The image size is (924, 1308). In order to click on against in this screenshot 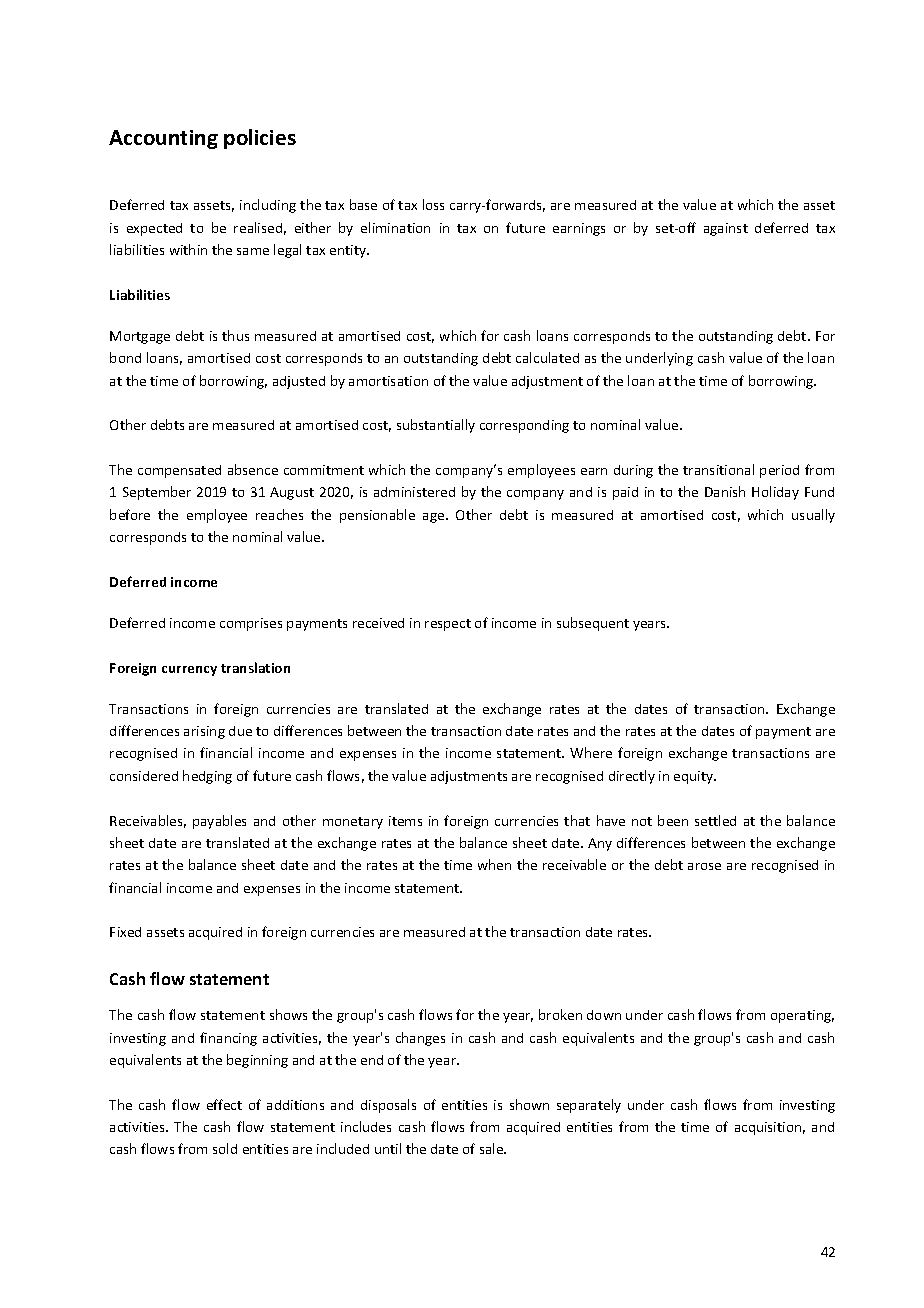, I will do `click(726, 229)`.
